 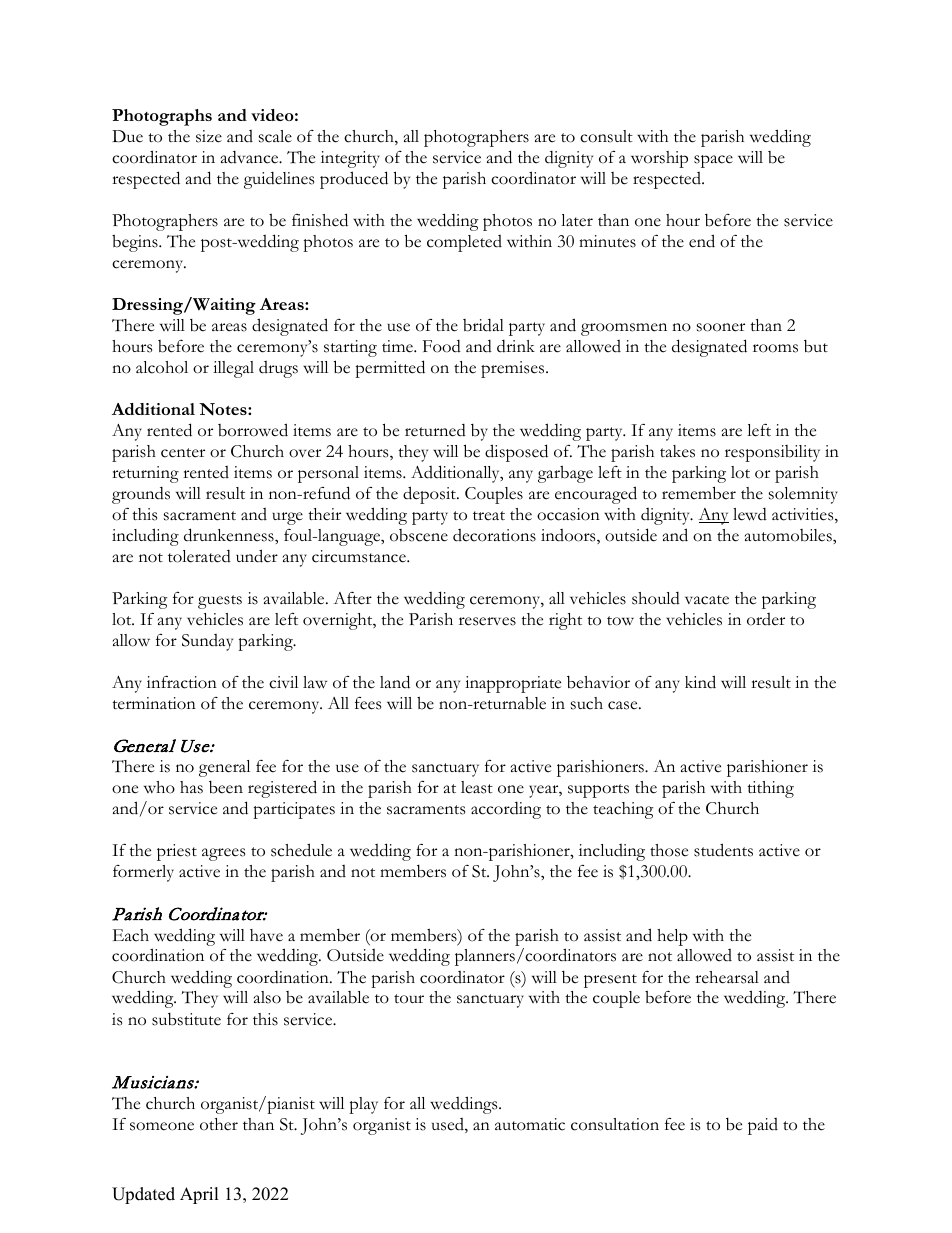 I want to click on size, so click(x=209, y=136).
